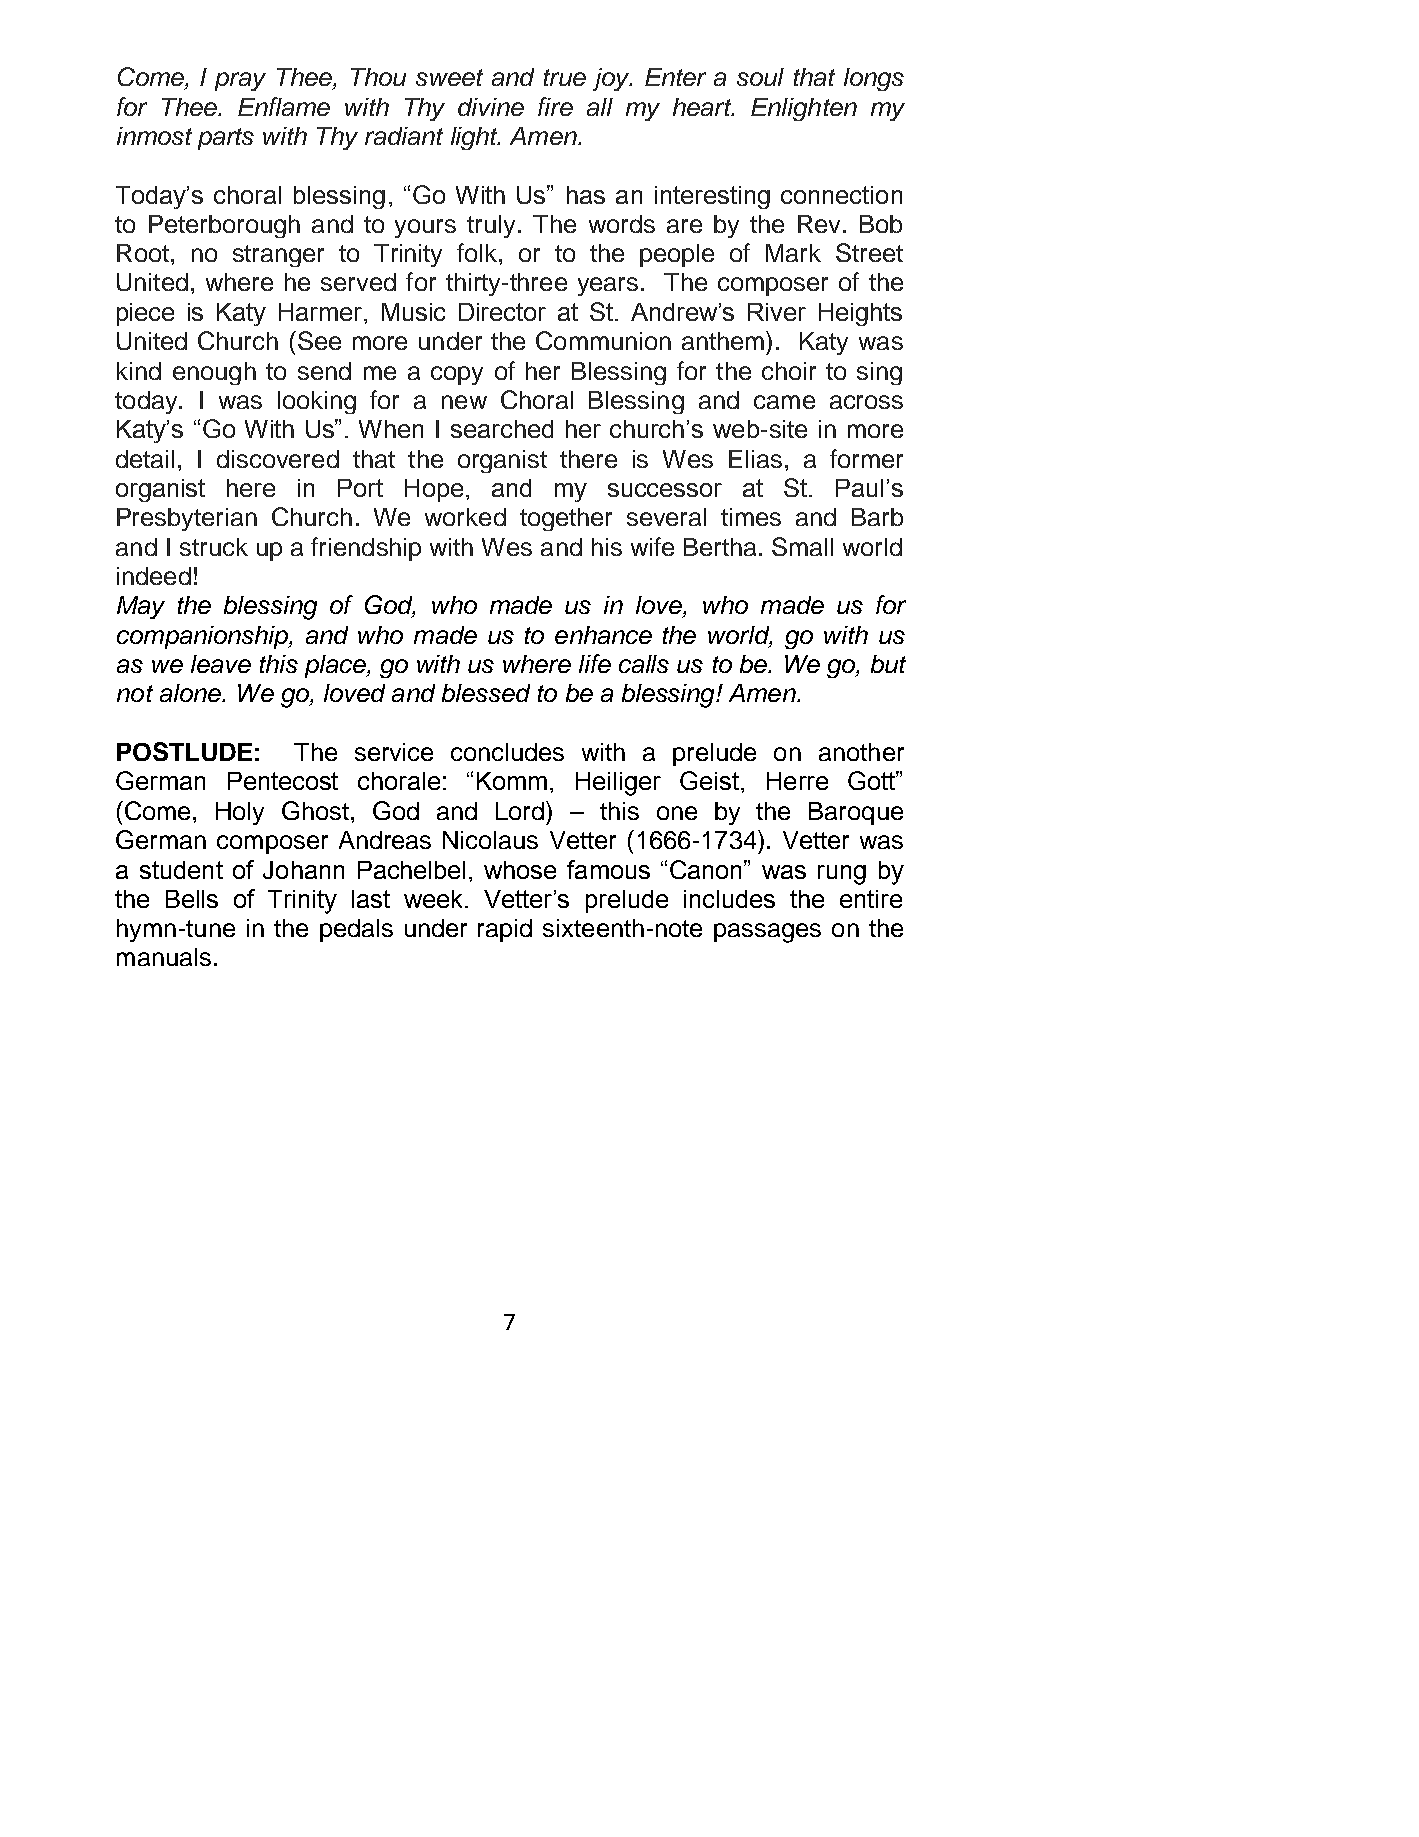 The height and width of the document is (1837, 1419). I want to click on divine, so click(491, 107).
